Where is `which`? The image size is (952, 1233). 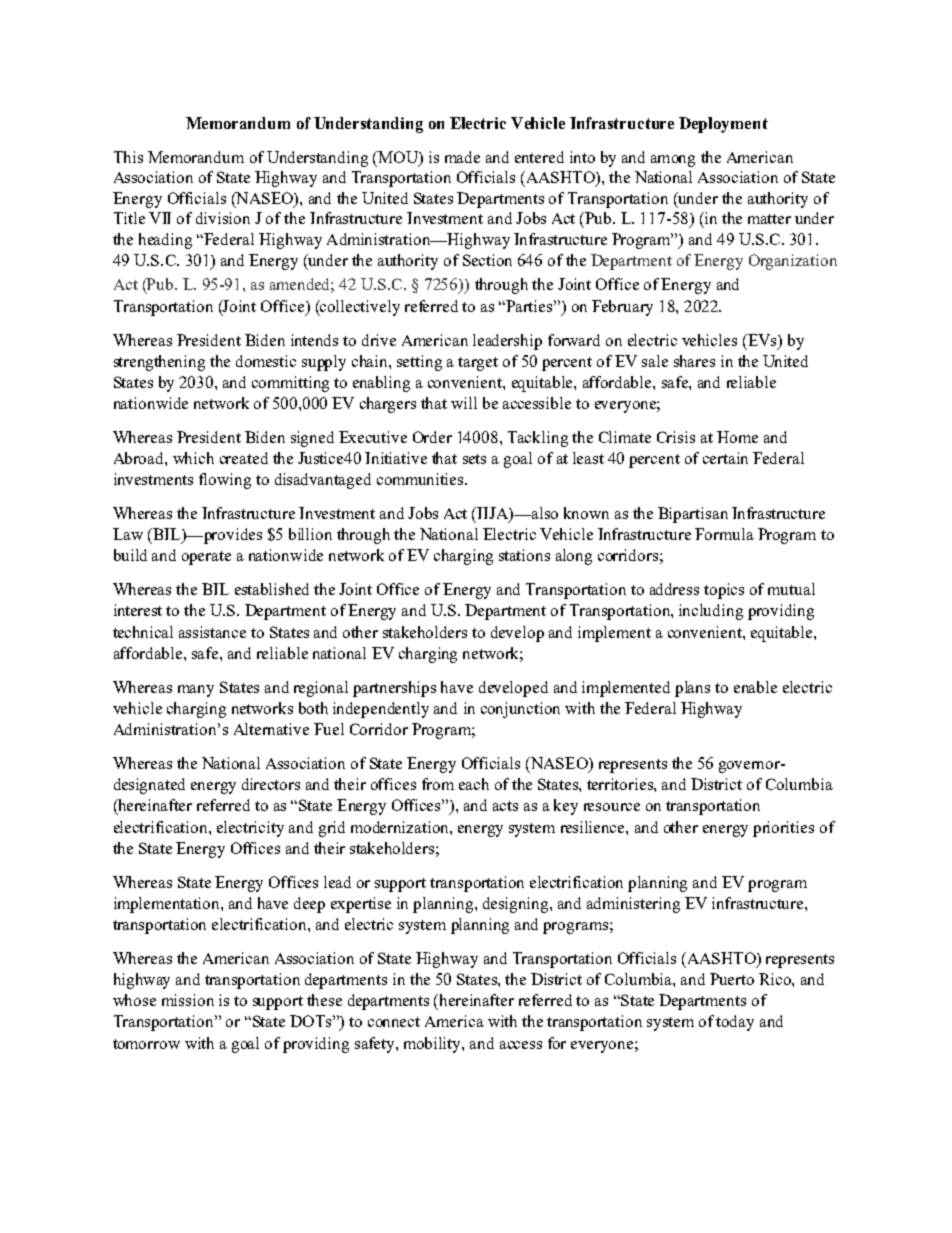 which is located at coordinates (193, 458).
